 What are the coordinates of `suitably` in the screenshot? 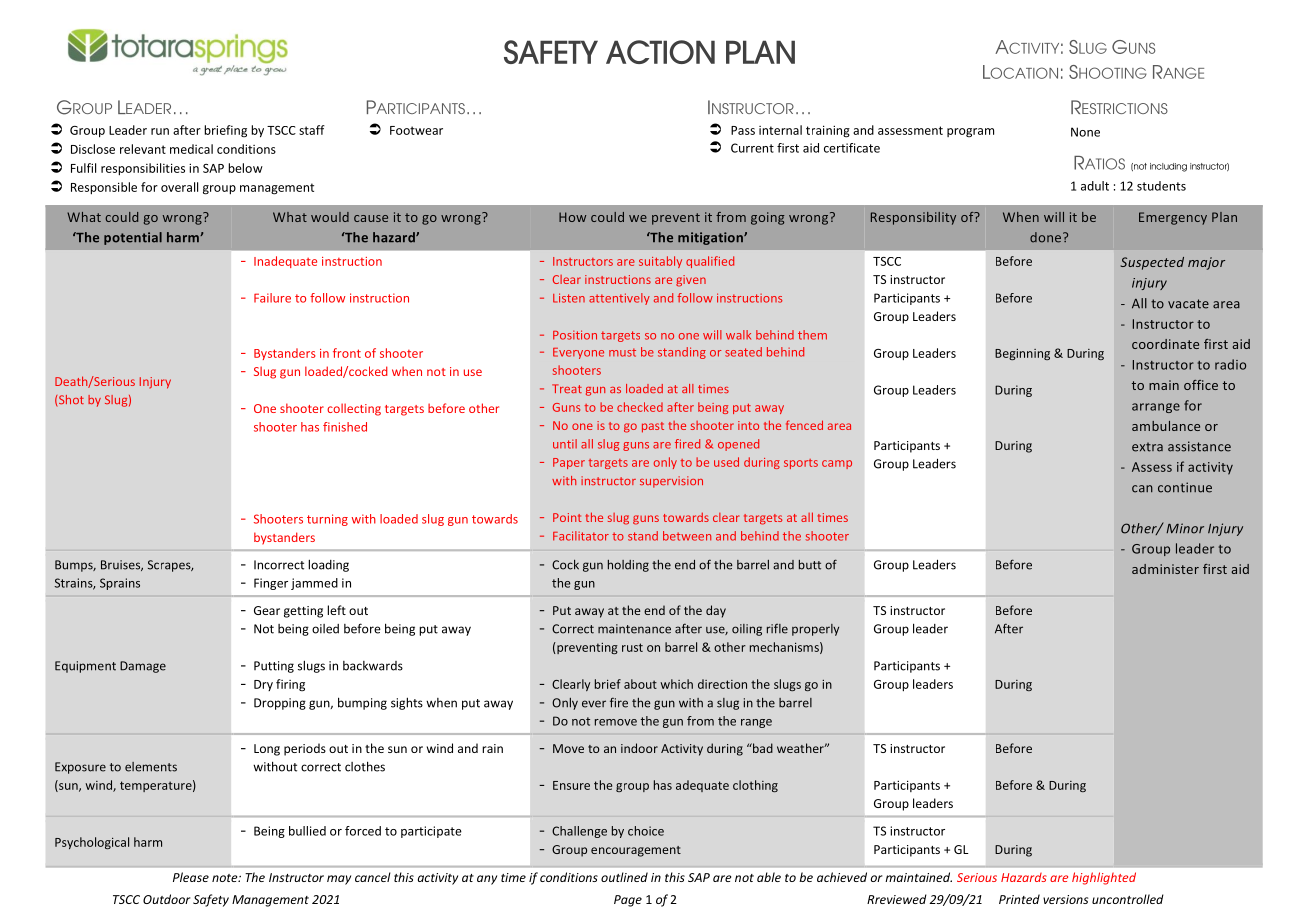 It's located at (660, 262).
